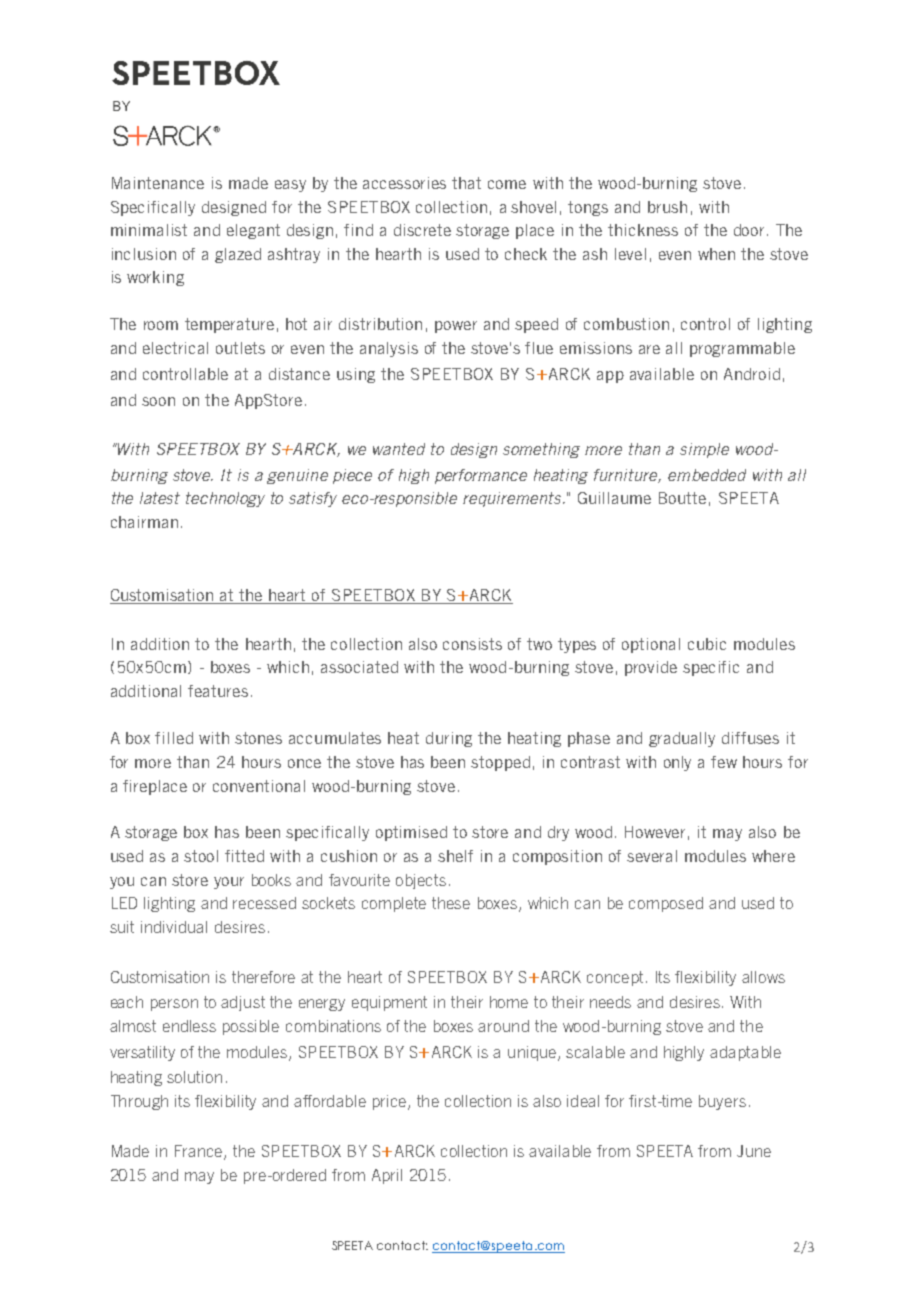  What do you see at coordinates (139, 1102) in the image?
I see `Through` at bounding box center [139, 1102].
